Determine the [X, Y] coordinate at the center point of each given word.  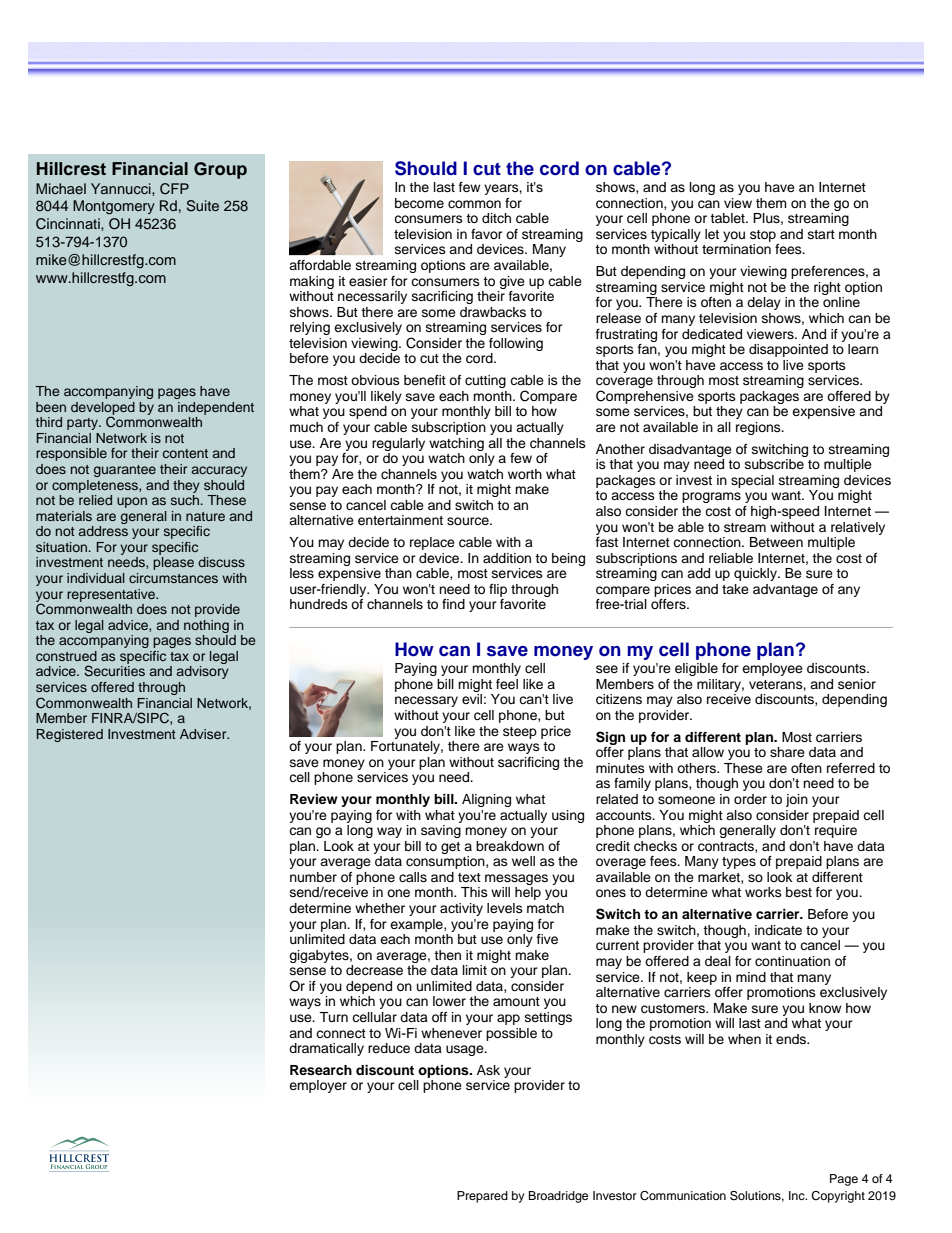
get [450, 848]
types [739, 863]
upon [132, 502]
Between [776, 542]
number [313, 877]
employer [318, 1086]
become [419, 203]
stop [763, 236]
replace [432, 543]
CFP [174, 189]
